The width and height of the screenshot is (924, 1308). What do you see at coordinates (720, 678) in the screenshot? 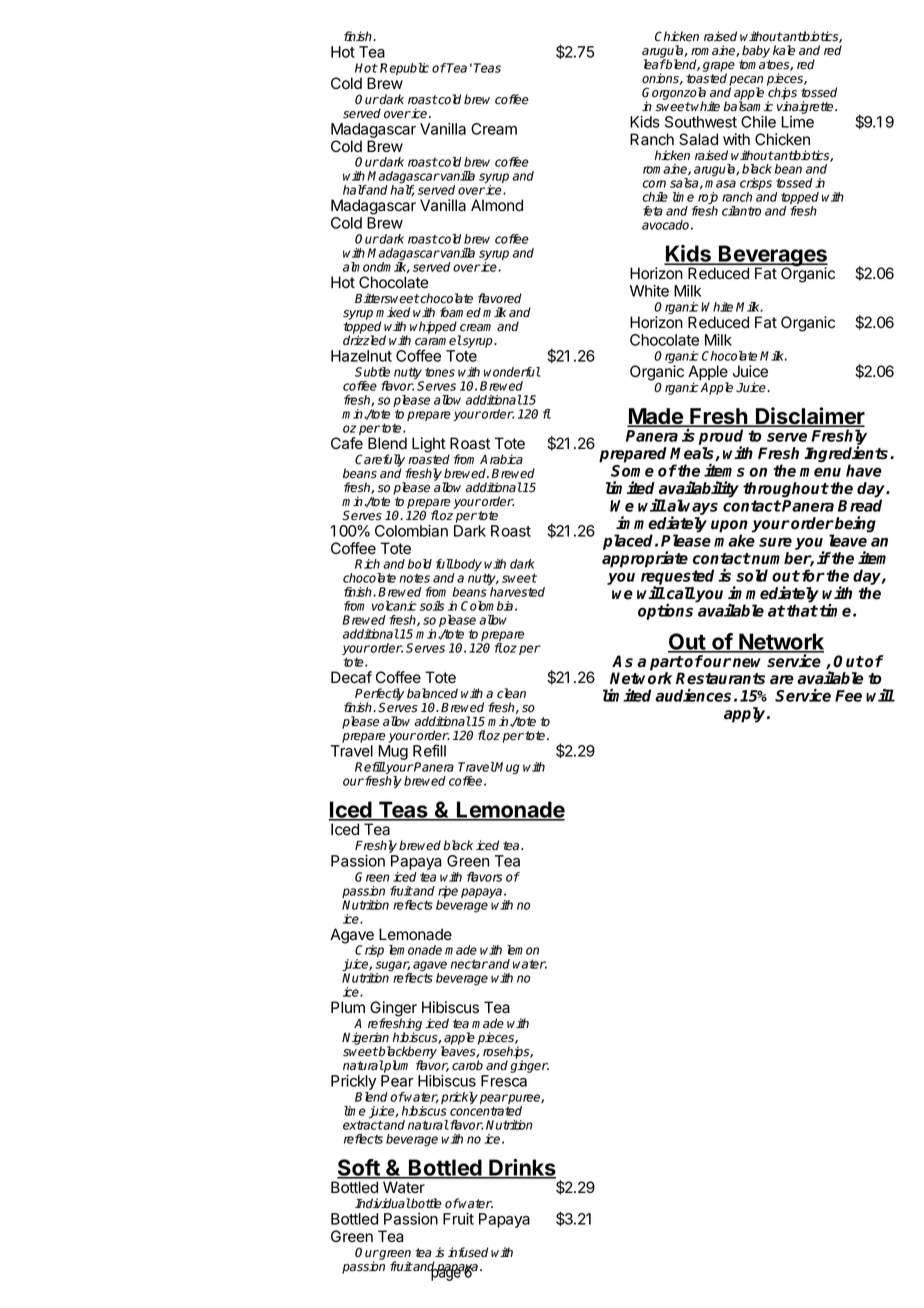
I see `Restaurants` at bounding box center [720, 678].
